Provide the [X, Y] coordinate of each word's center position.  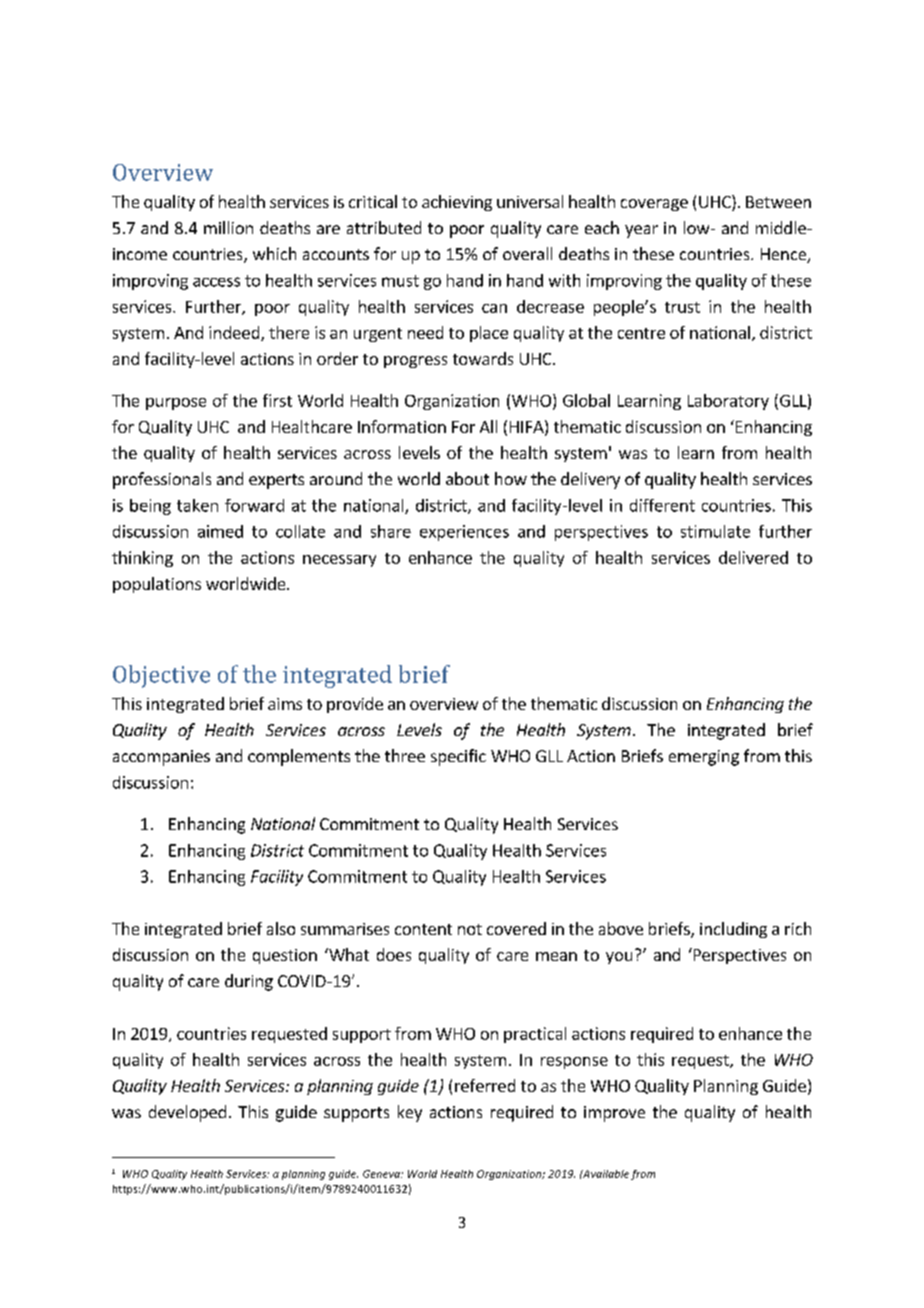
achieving [457, 203]
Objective [161, 676]
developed [187, 1113]
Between [778, 202]
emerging [704, 758]
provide [355, 705]
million [228, 227]
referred [485, 1085]
